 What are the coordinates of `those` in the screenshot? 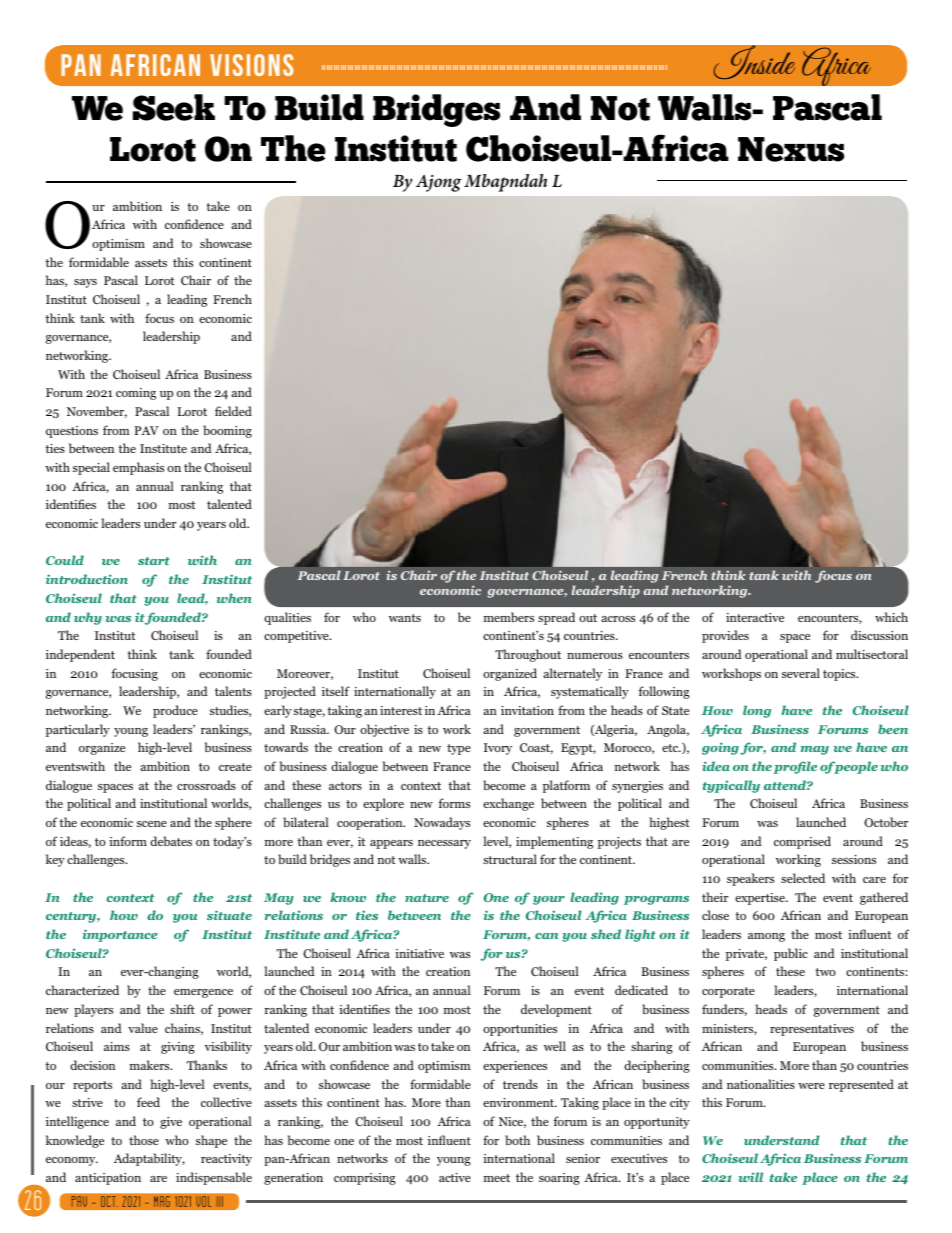 It's located at (144, 1140).
